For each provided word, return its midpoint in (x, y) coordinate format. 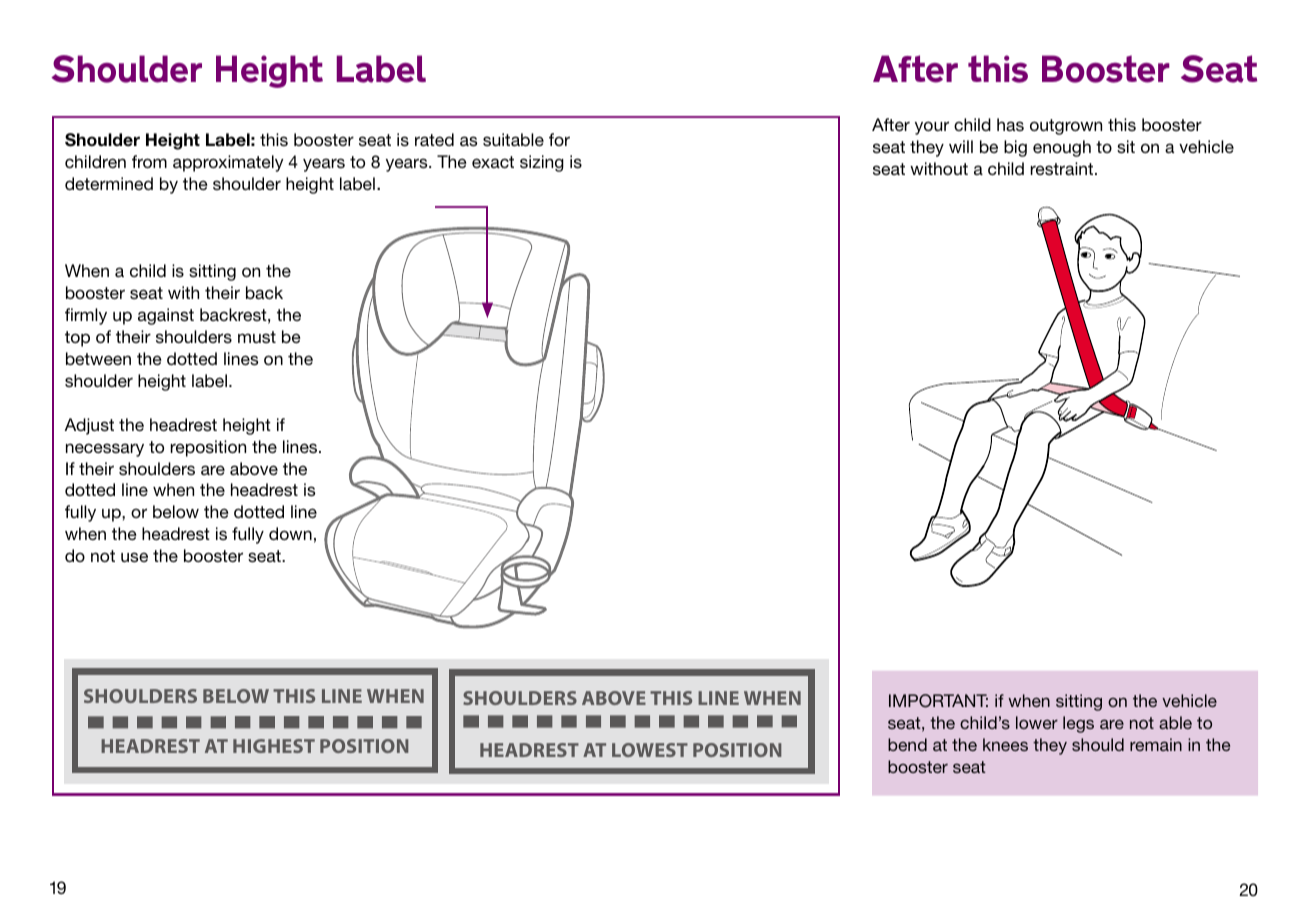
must (257, 337)
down (290, 533)
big (1015, 148)
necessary (105, 450)
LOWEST (650, 750)
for (559, 139)
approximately (228, 163)
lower (1037, 722)
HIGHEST (274, 746)
